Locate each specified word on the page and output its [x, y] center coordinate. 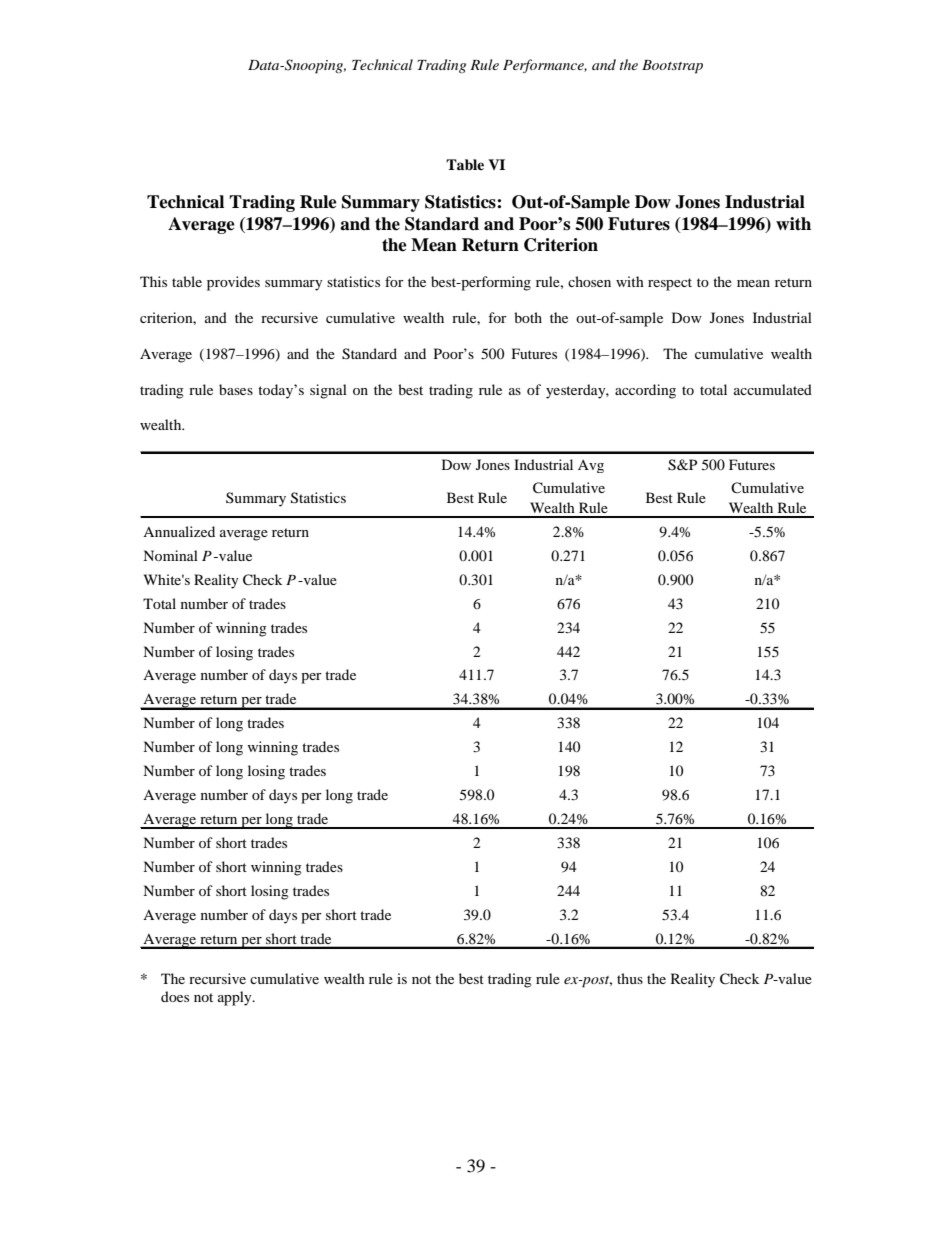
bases [236, 389]
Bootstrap [672, 67]
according [645, 391]
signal [328, 391]
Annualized [179, 531]
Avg [591, 466]
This [153, 281]
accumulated [773, 389]
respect [670, 284]
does [175, 996]
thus [630, 978]
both [528, 317]
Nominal [170, 555]
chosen [589, 281]
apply [236, 998]
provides [233, 283]
